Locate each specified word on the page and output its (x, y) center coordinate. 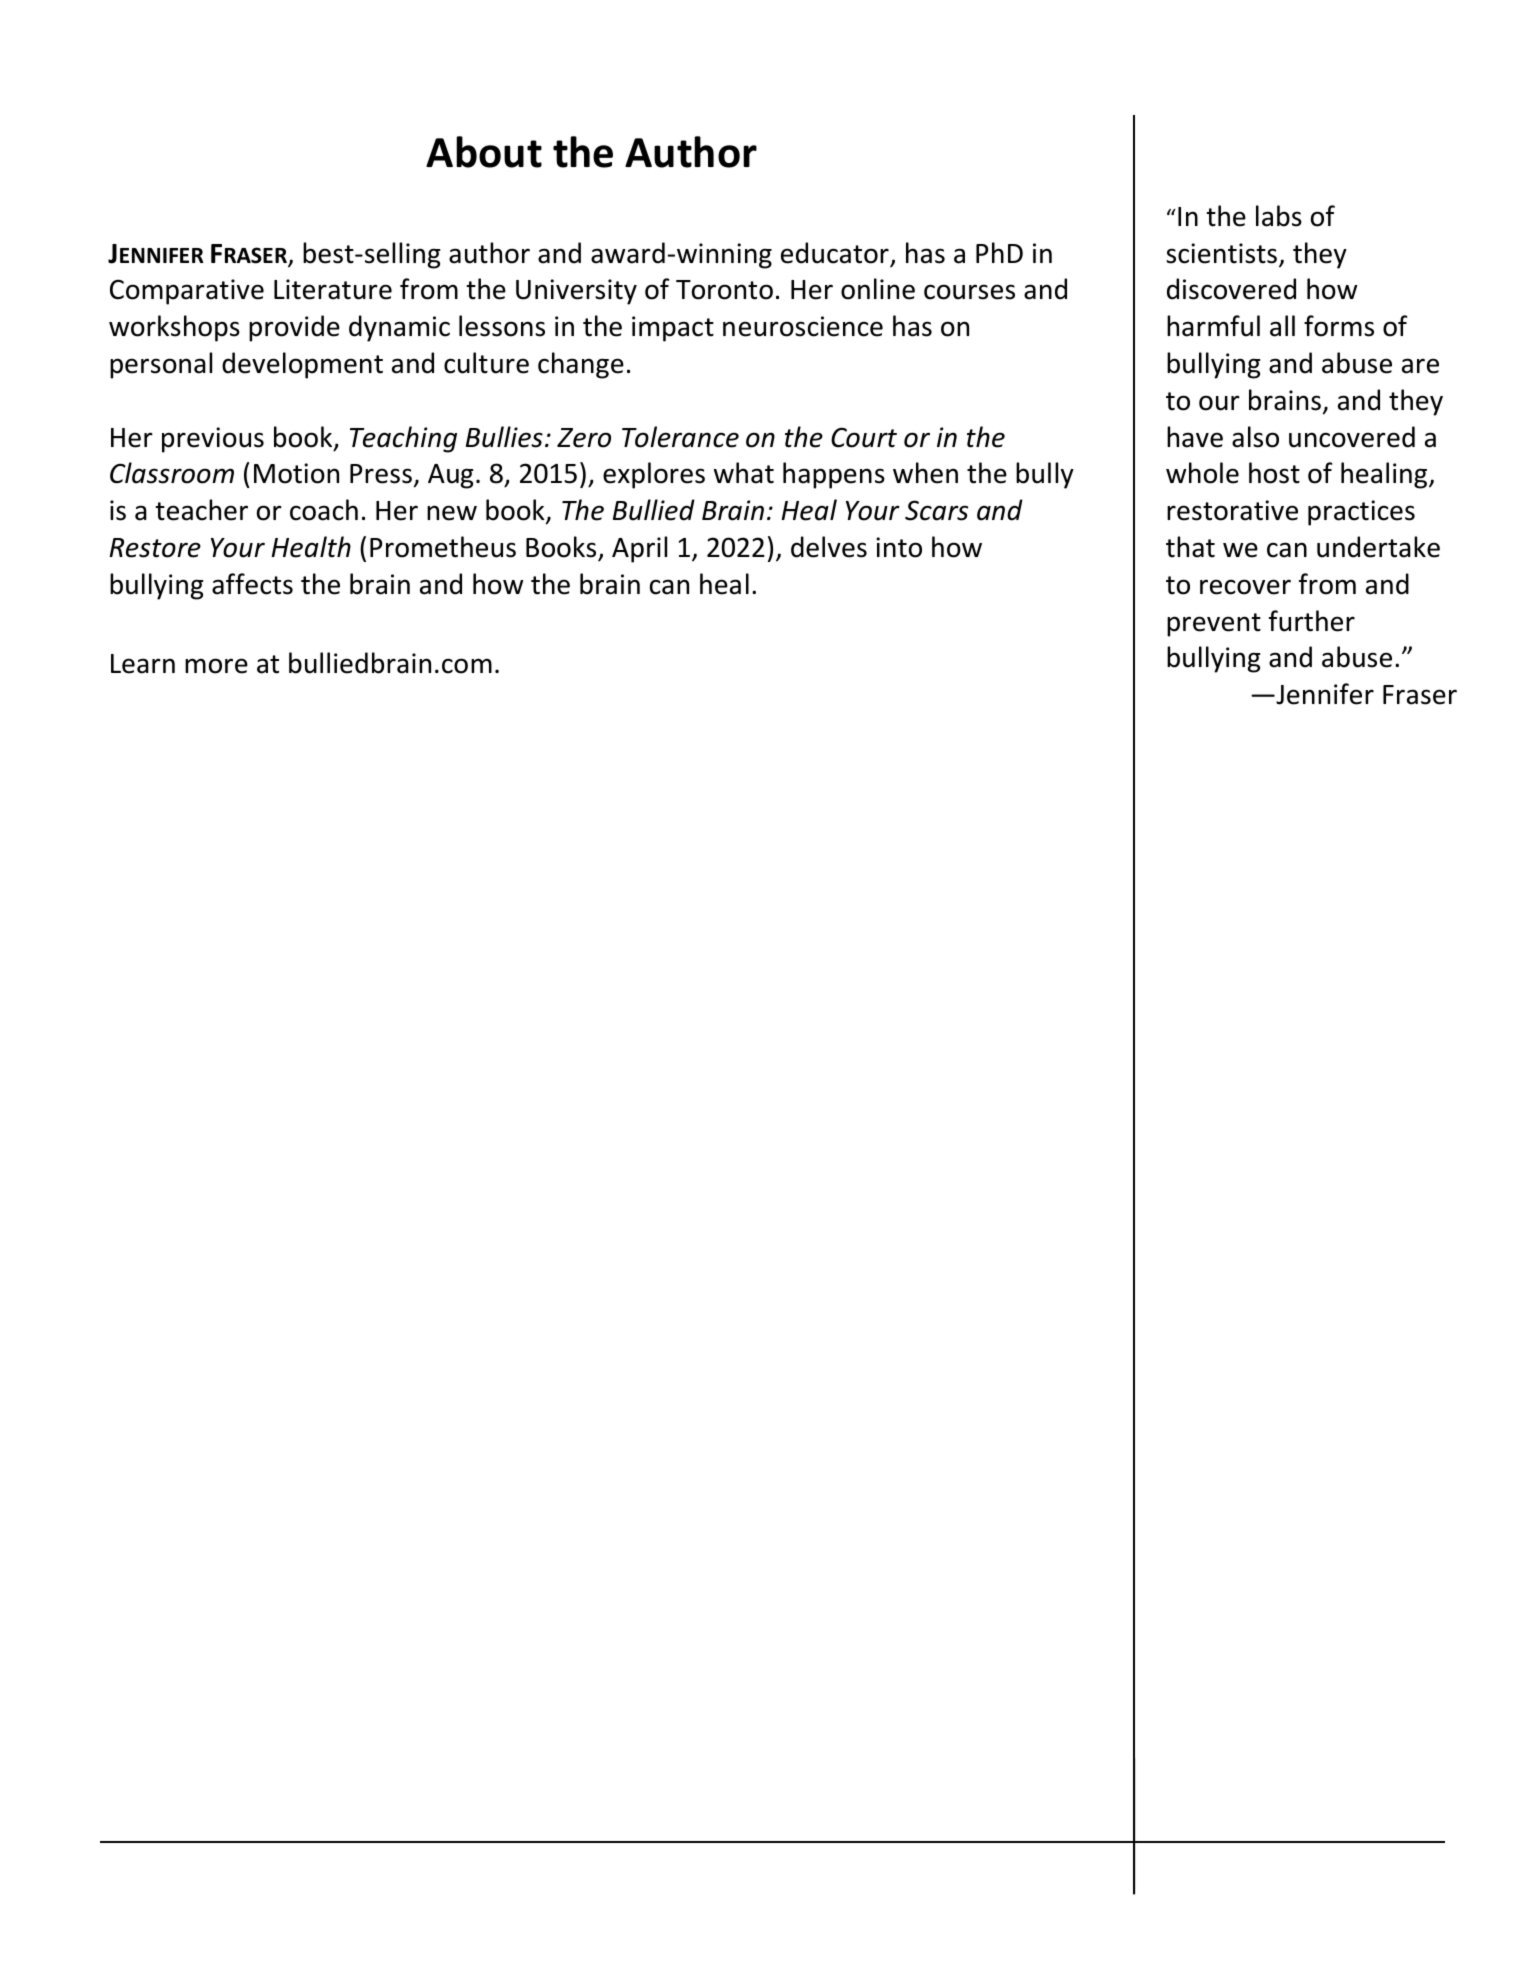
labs (1279, 216)
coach (324, 510)
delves (829, 547)
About (484, 152)
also (1255, 437)
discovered (1231, 289)
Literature (333, 289)
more (216, 666)
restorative (1232, 510)
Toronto (724, 290)
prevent (1214, 625)
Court (864, 437)
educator (835, 253)
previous (213, 440)
